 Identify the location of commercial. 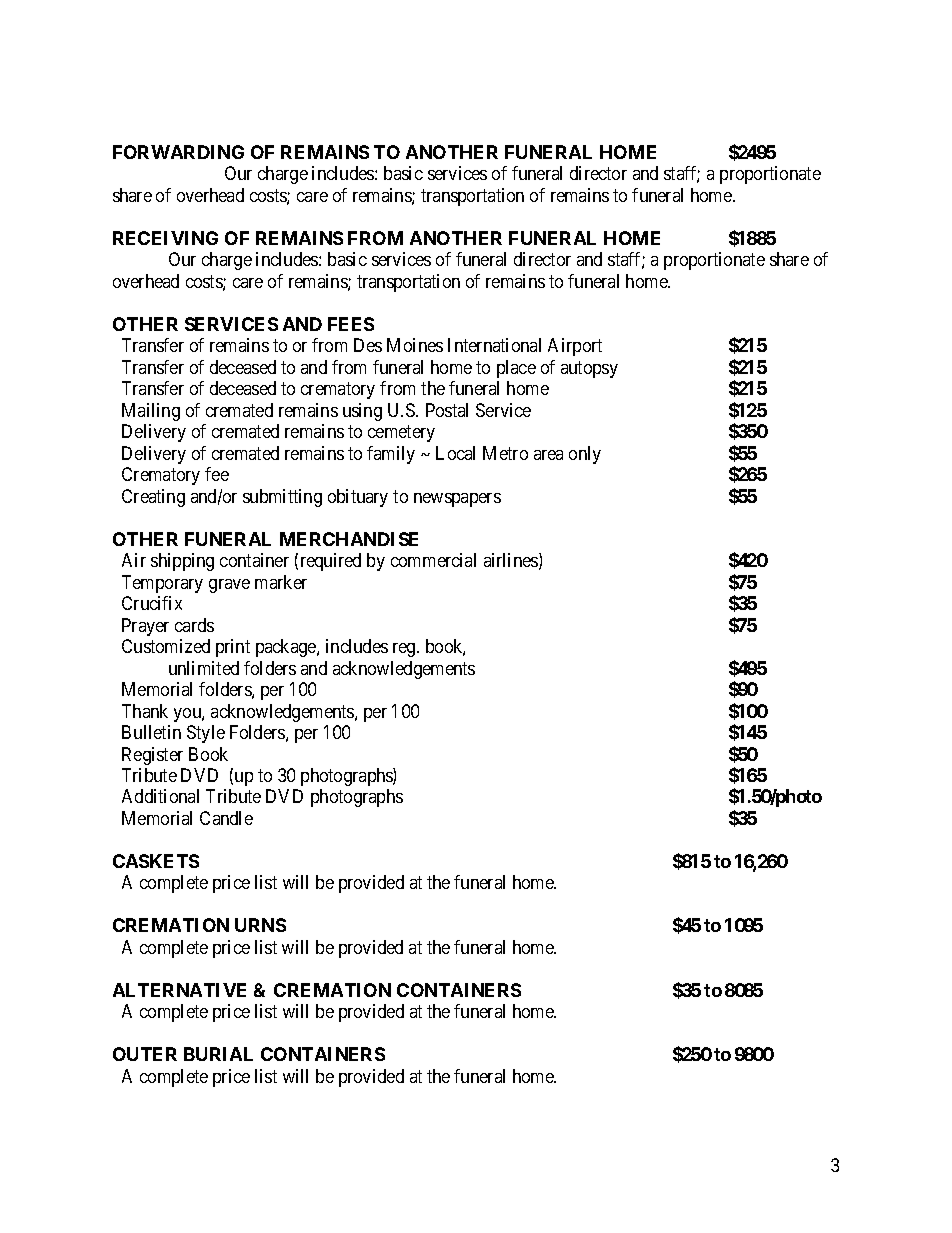
(433, 560).
